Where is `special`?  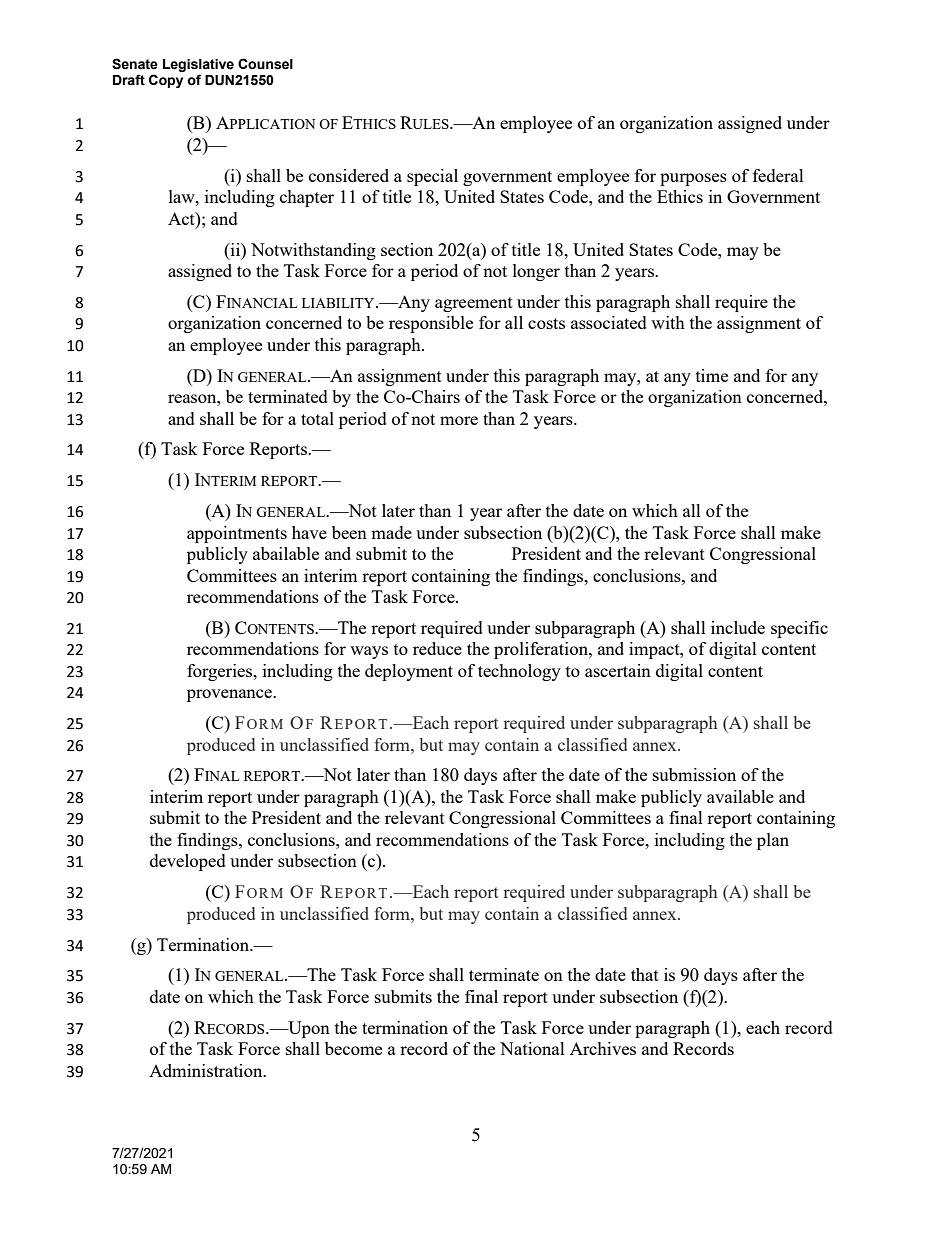 special is located at coordinates (432, 177).
